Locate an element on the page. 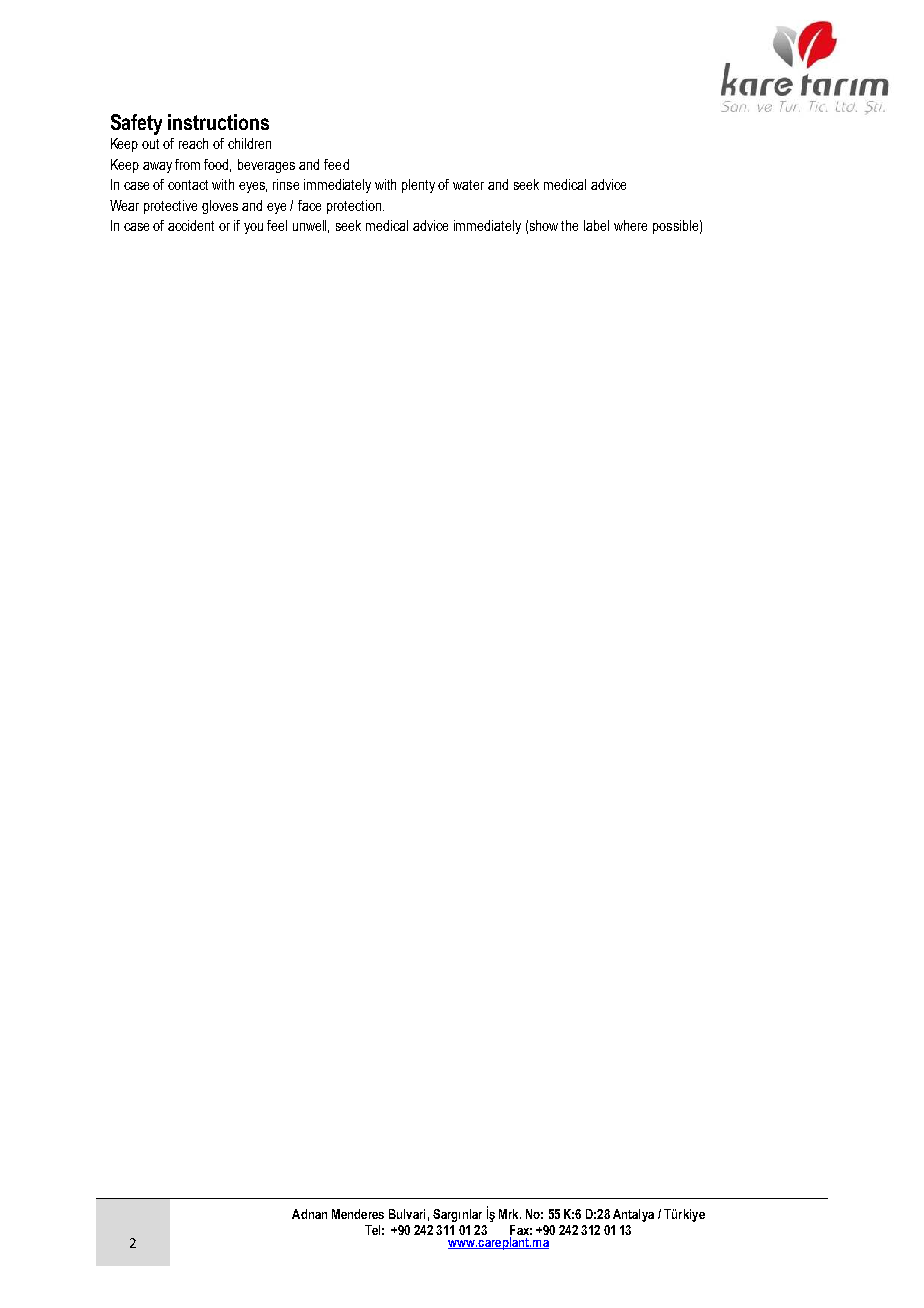 Image resolution: width=924 pixels, height=1308 pixels. unwell is located at coordinates (311, 226).
